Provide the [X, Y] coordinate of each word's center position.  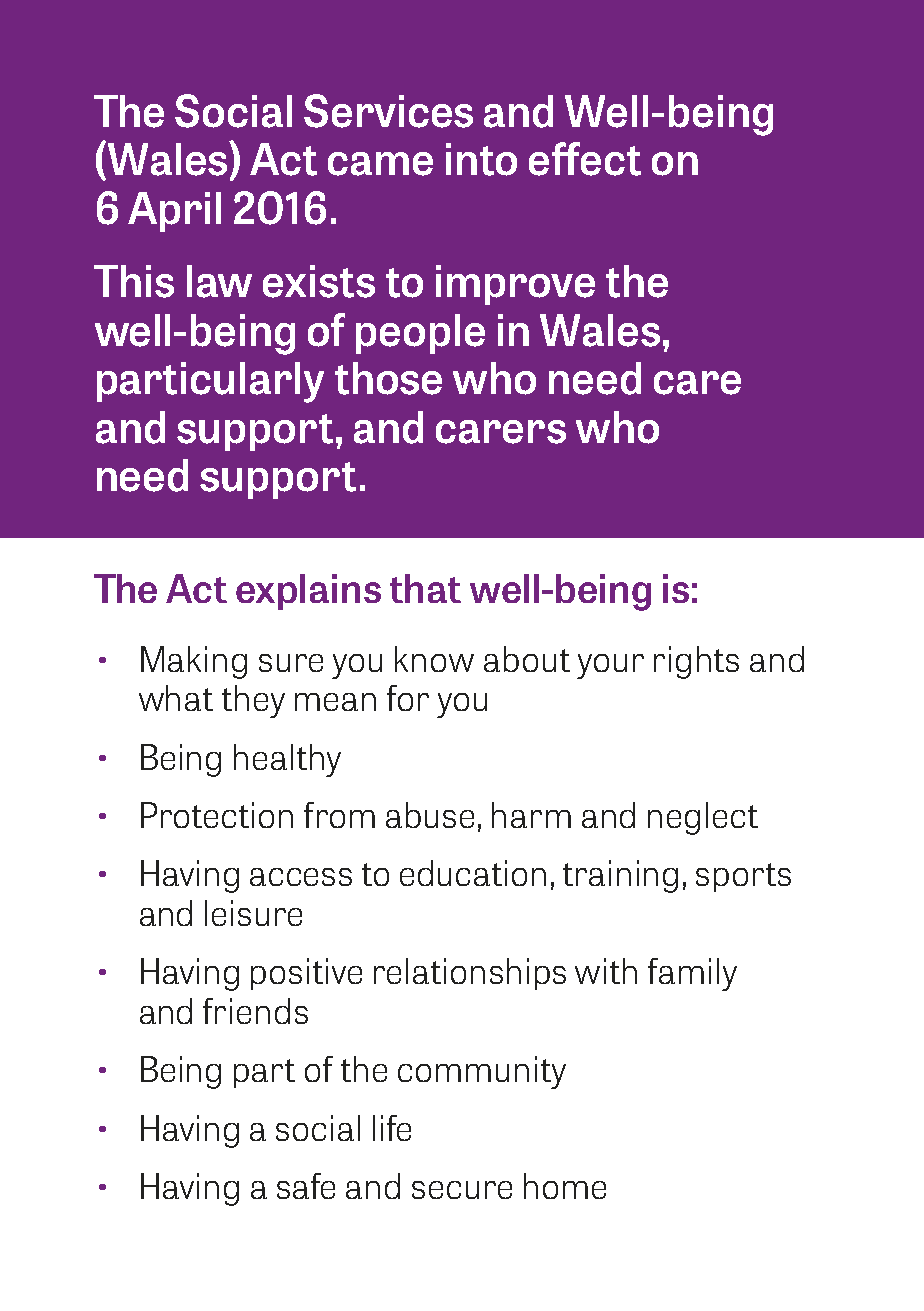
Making [194, 662]
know [434, 659]
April [174, 212]
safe [306, 1186]
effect [585, 159]
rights [696, 662]
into [481, 159]
